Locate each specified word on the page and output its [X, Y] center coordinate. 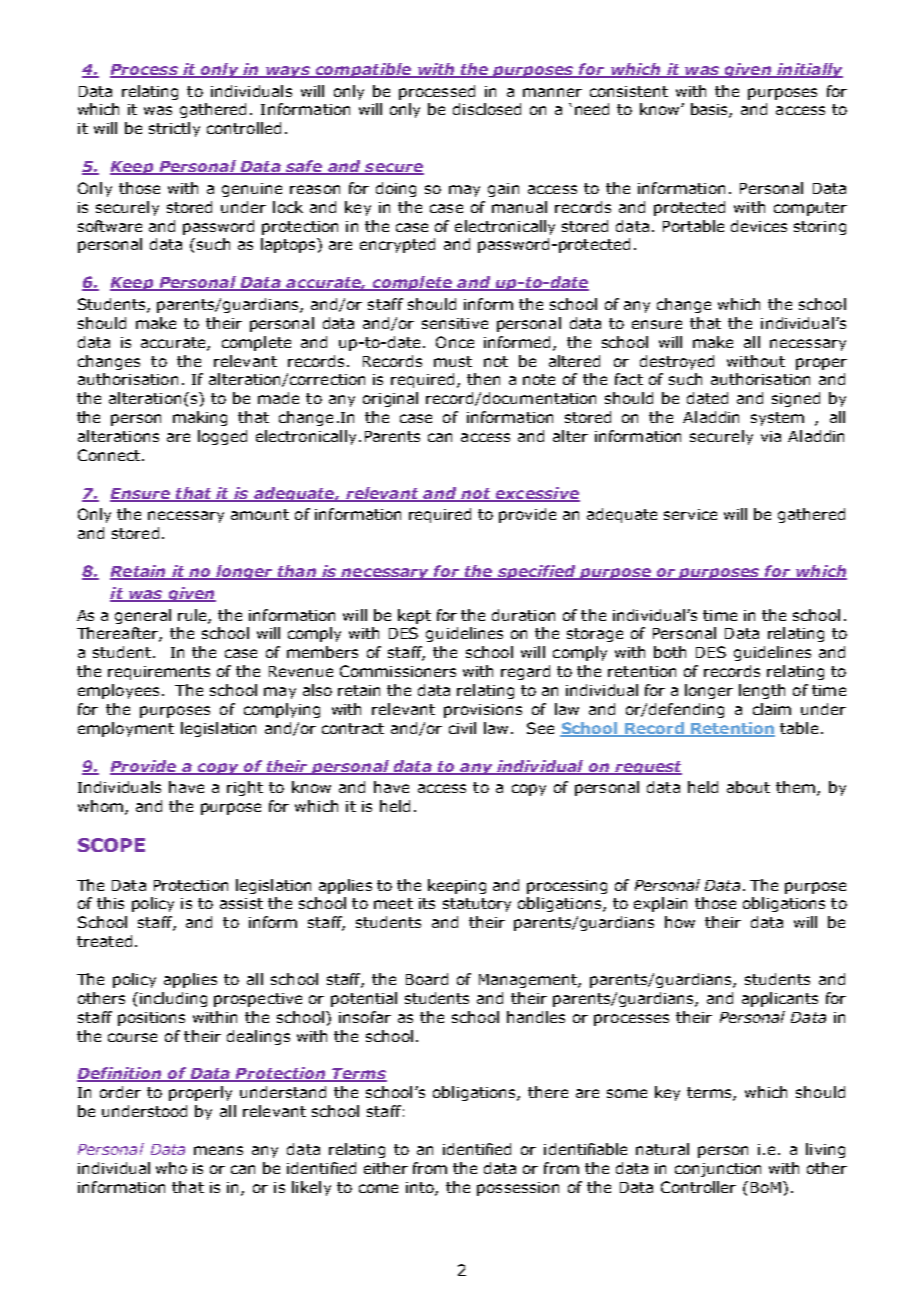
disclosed [487, 109]
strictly [174, 129]
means [218, 1150]
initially [809, 70]
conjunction [718, 1170]
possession [518, 1189]
